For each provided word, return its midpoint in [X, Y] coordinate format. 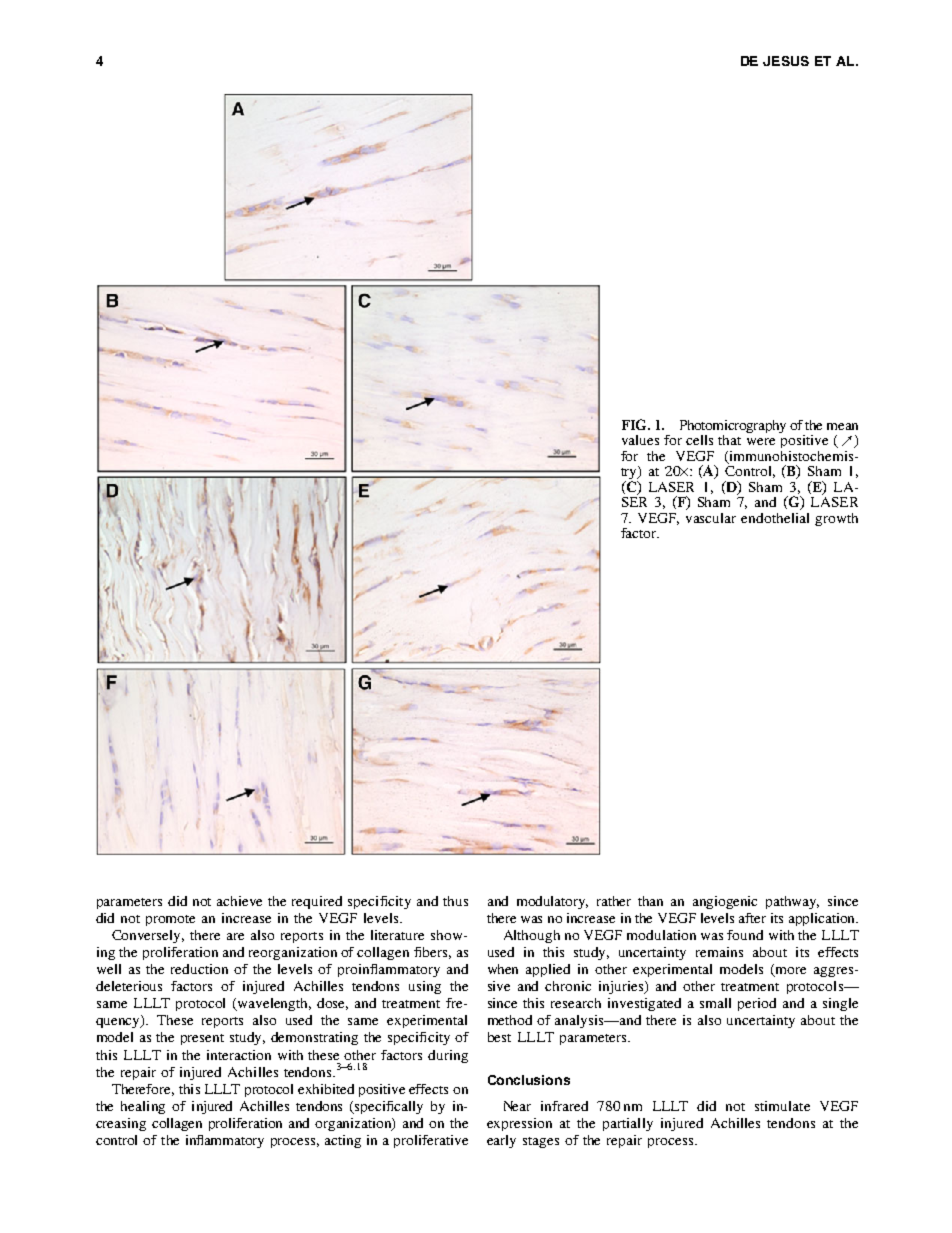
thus [455, 901]
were [761, 441]
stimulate [782, 1106]
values [640, 440]
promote [170, 920]
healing [143, 1107]
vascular [711, 518]
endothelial [775, 518]
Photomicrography [733, 426]
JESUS [786, 61]
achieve [239, 901]
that [729, 440]
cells [699, 440]
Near [517, 1106]
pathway [792, 902]
